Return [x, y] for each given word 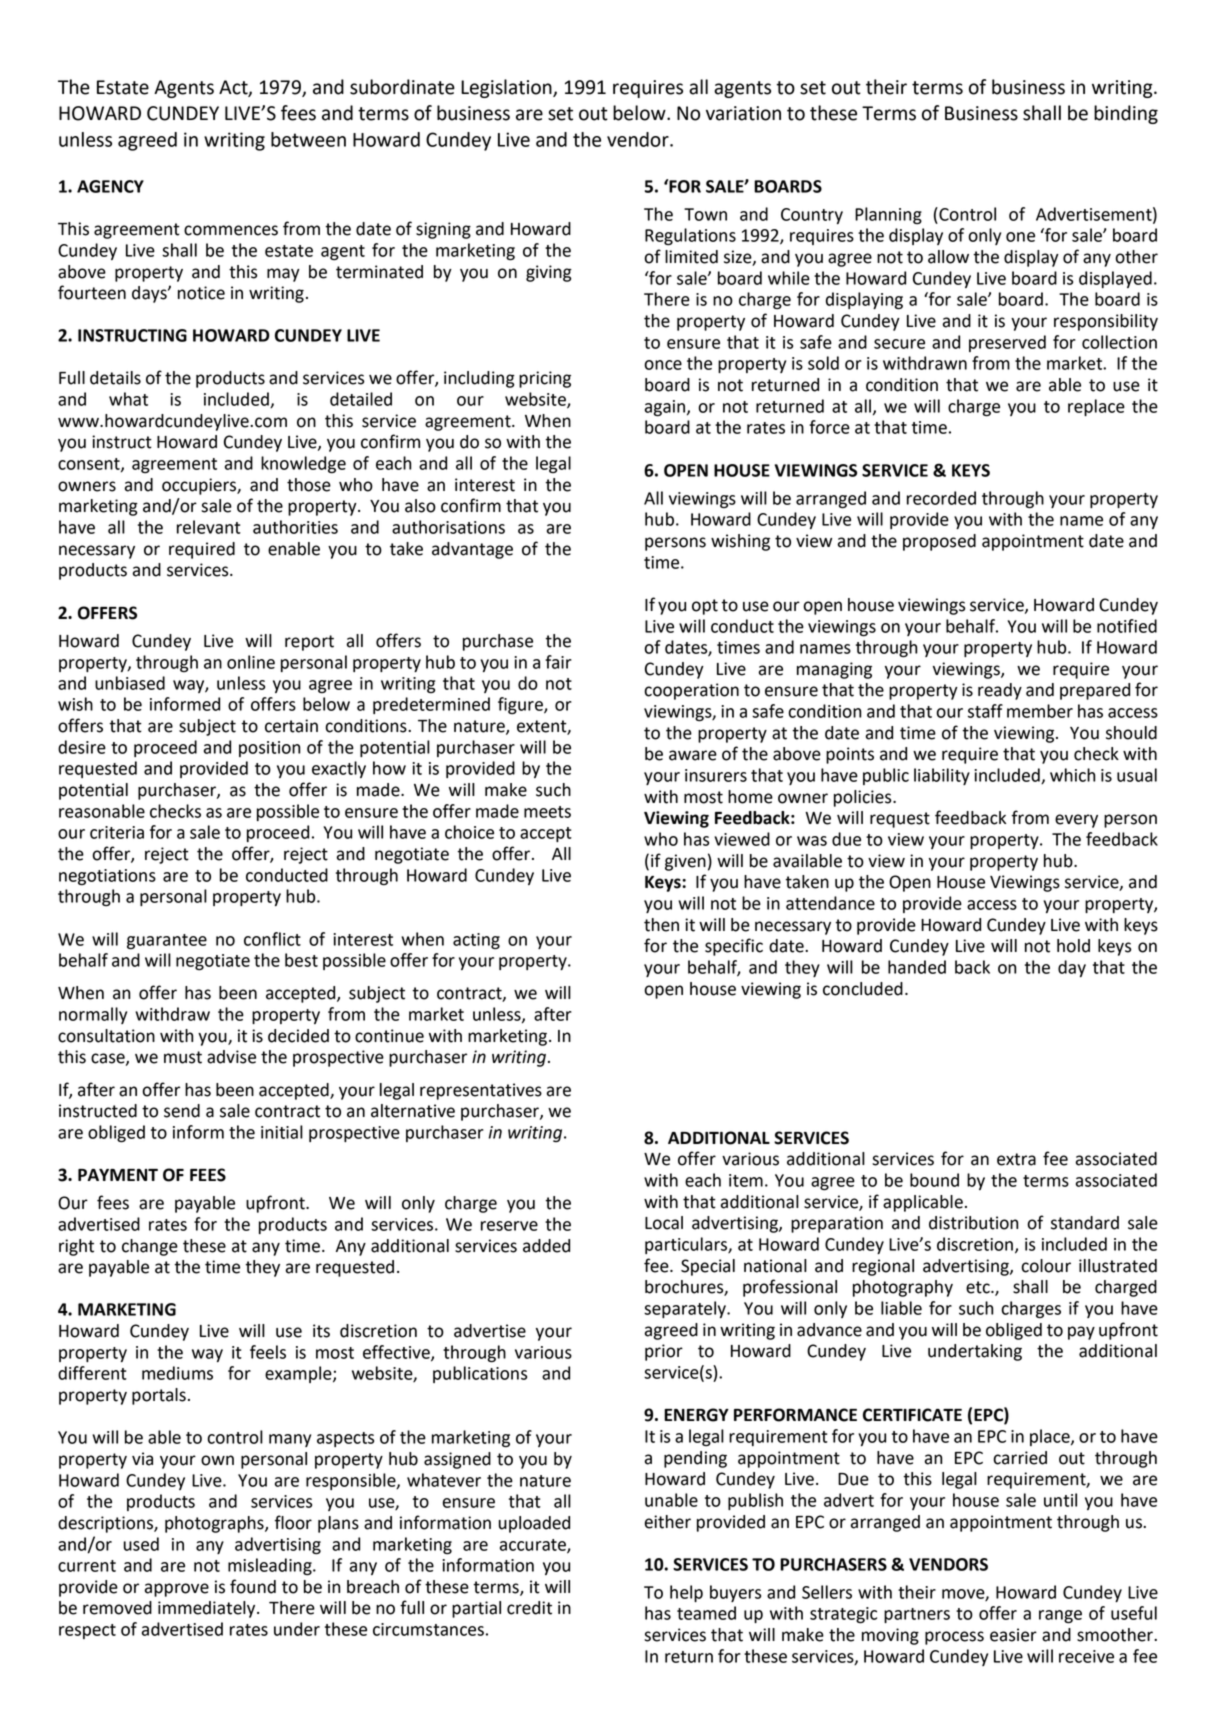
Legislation [507, 88]
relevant [209, 527]
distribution [973, 1223]
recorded [941, 498]
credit [529, 1608]
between [308, 139]
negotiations [107, 877]
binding [1126, 114]
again [666, 408]
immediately [208, 1609]
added [546, 1246]
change [150, 1247]
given [685, 862]
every [1076, 821]
